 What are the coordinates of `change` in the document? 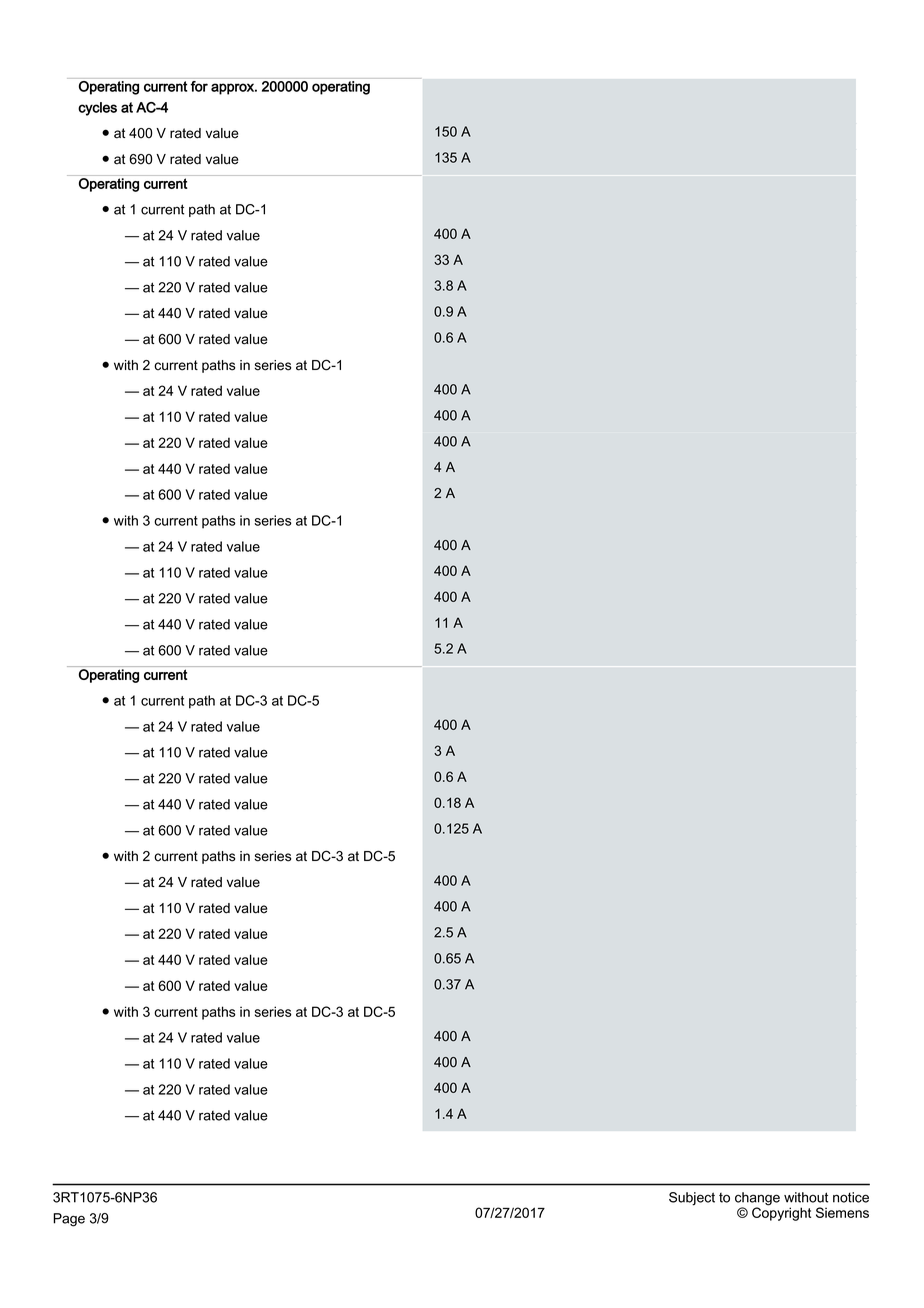 It's located at (757, 1200).
